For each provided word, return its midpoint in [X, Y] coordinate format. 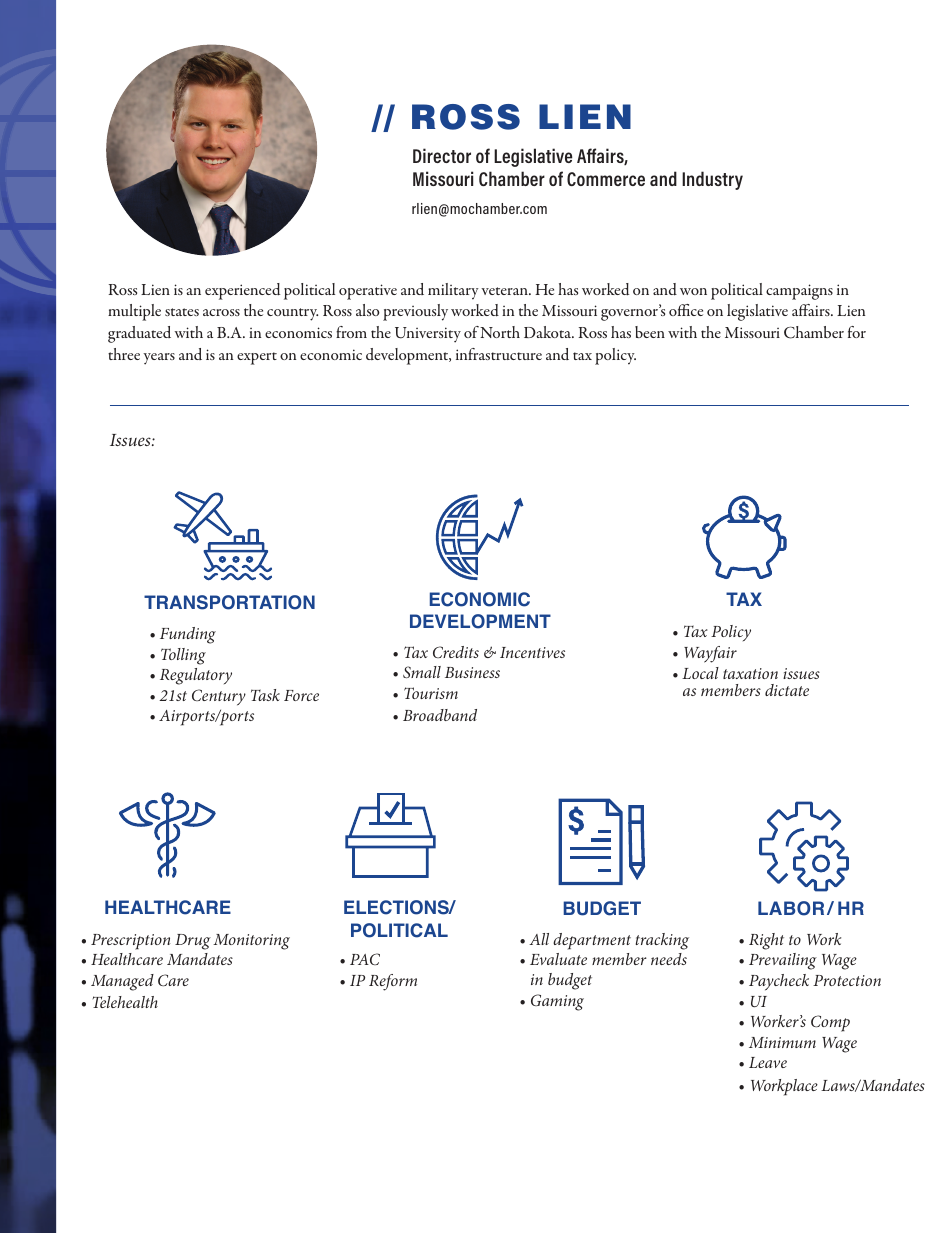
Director [442, 155]
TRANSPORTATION [229, 602]
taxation [750, 673]
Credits [456, 652]
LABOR [791, 908]
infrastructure [499, 354]
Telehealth [125, 1002]
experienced [242, 291]
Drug [193, 942]
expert [257, 358]
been [650, 332]
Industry [712, 180]
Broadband [440, 715]
